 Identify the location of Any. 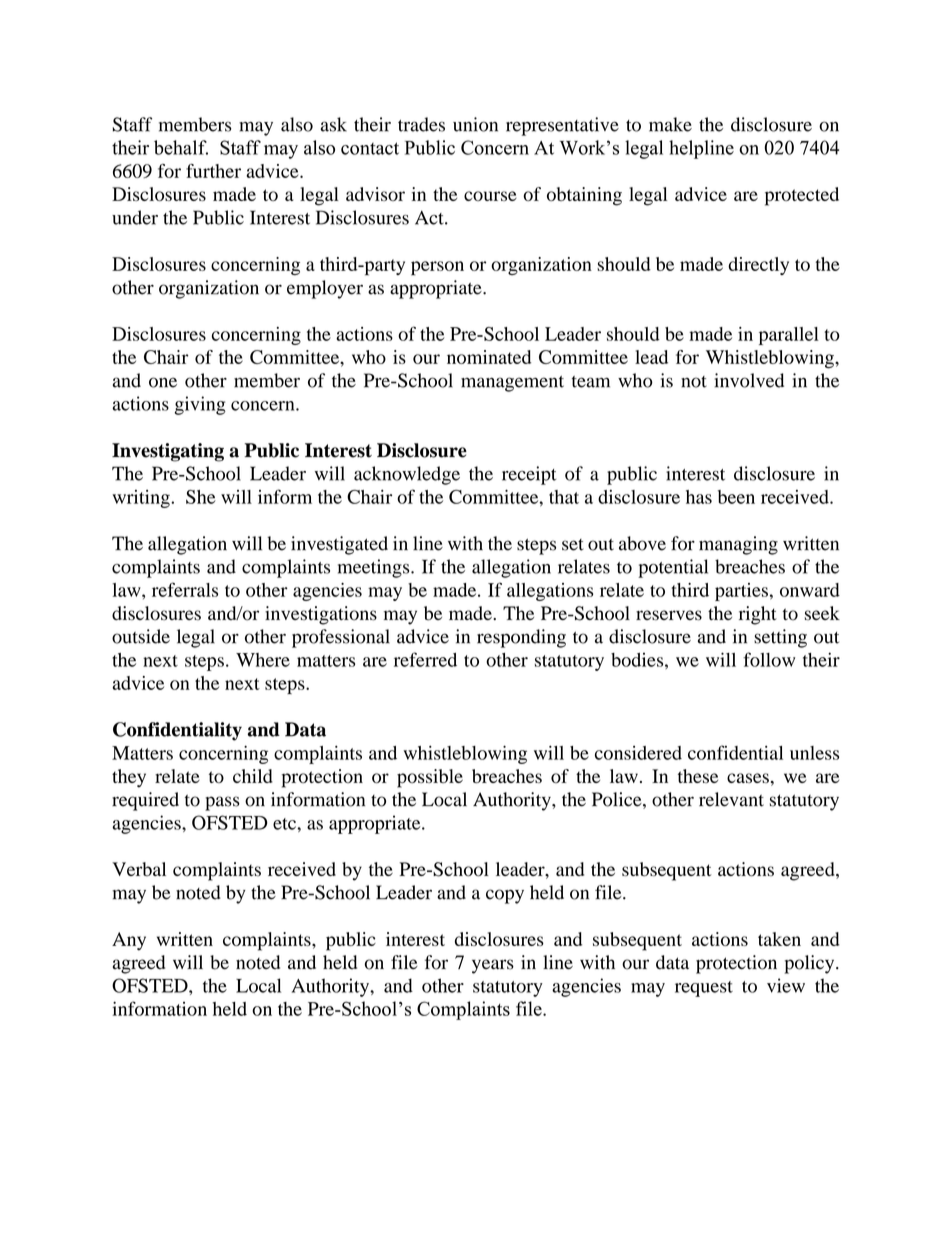
(129, 941).
